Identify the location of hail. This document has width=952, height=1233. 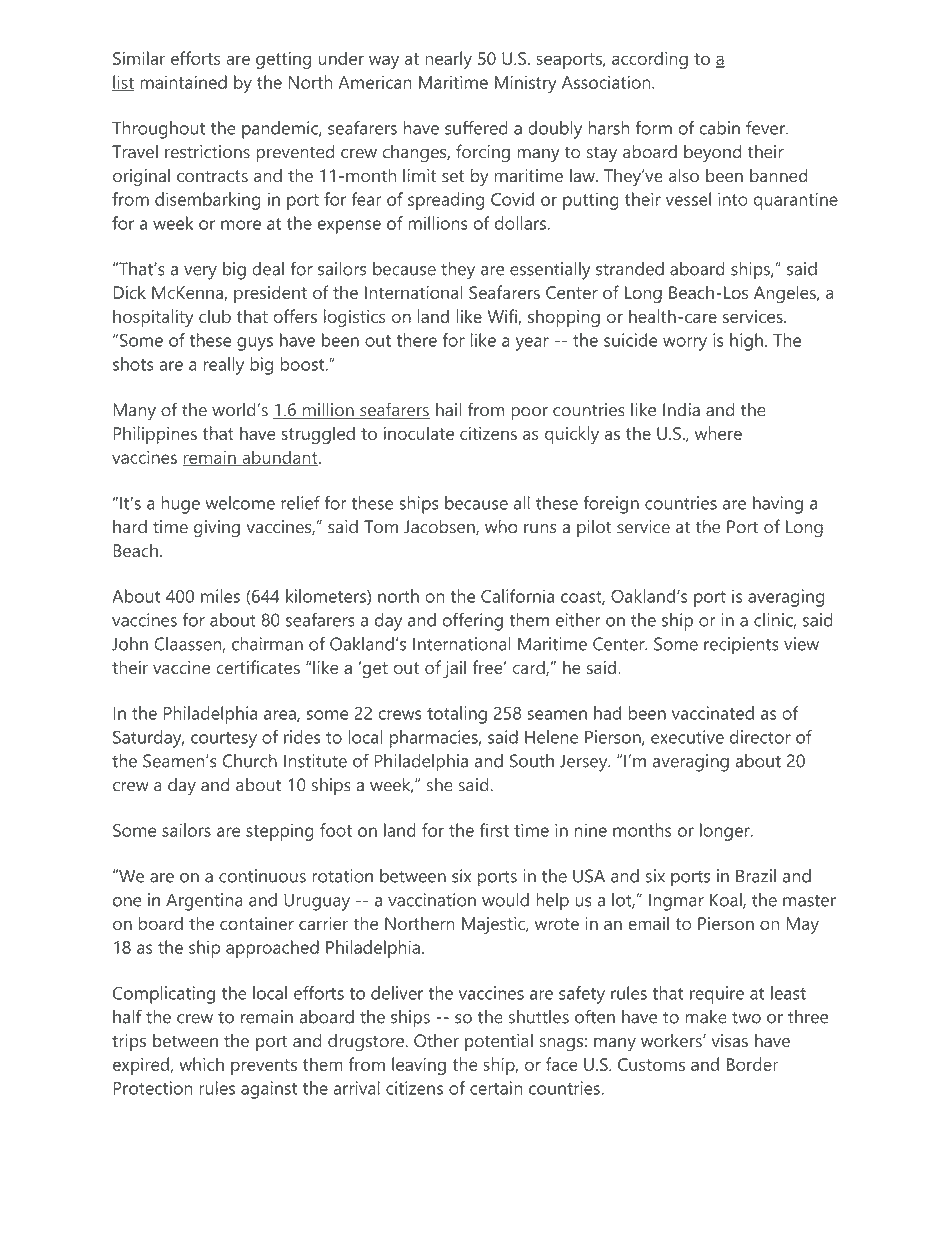
(448, 410).
